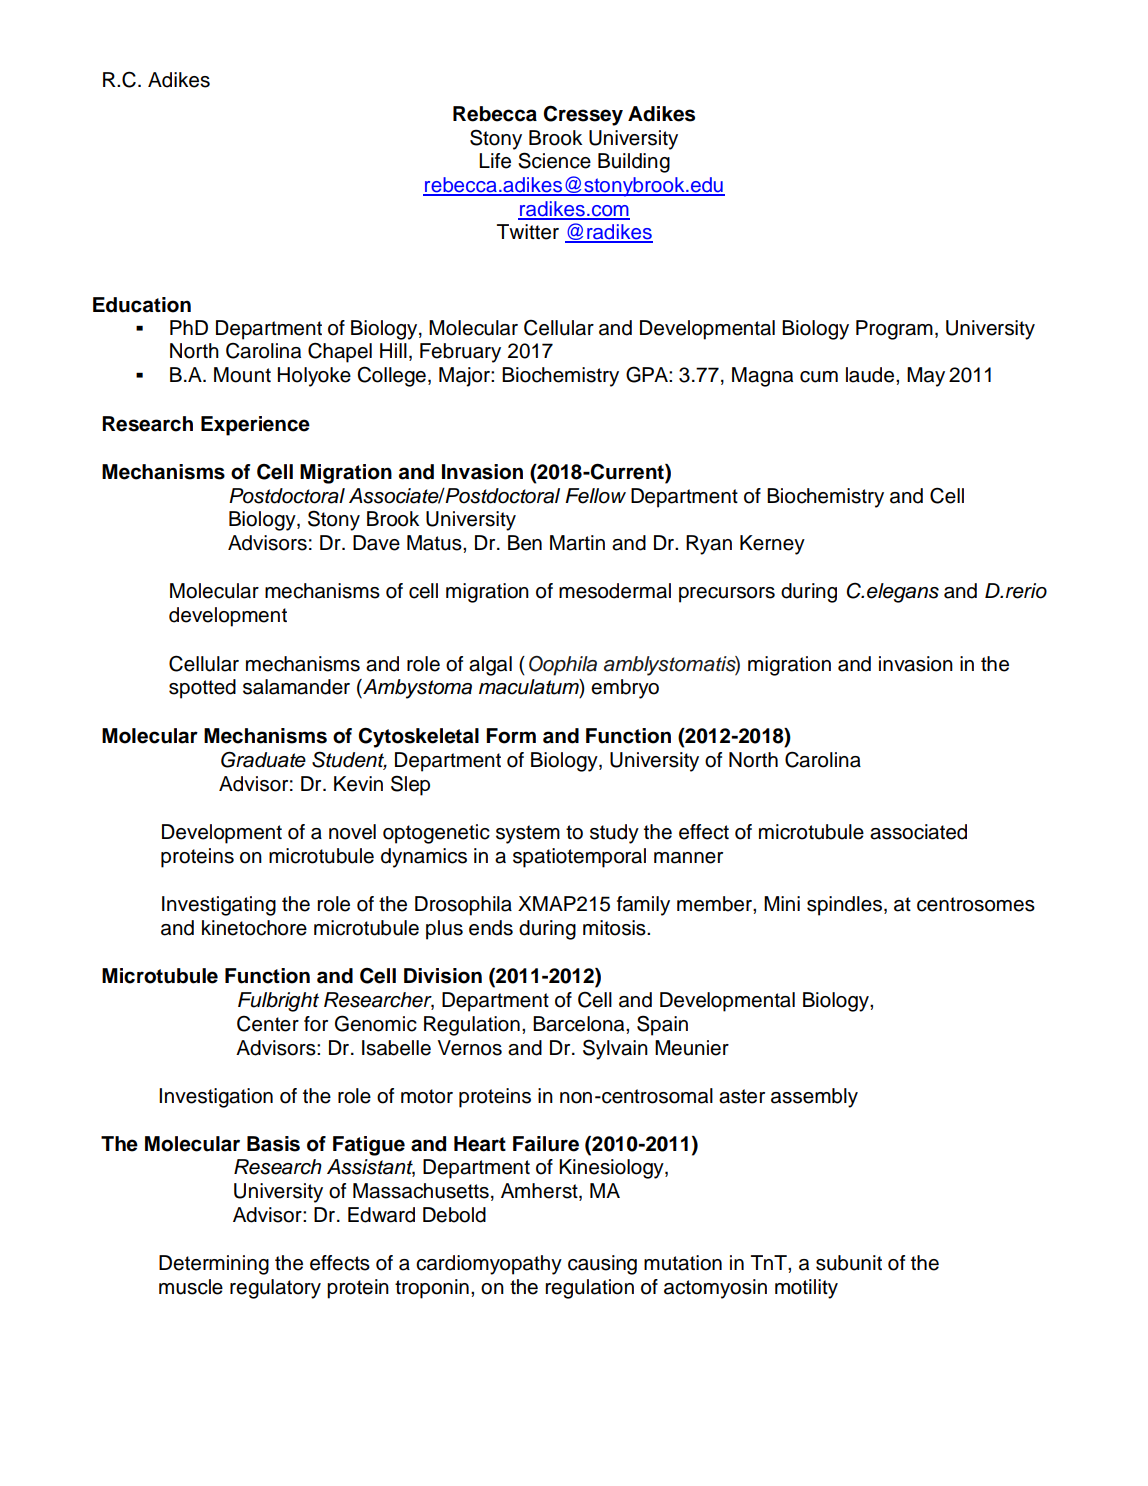 This image has height=1486, width=1148. I want to click on Barcelona, so click(580, 1024).
